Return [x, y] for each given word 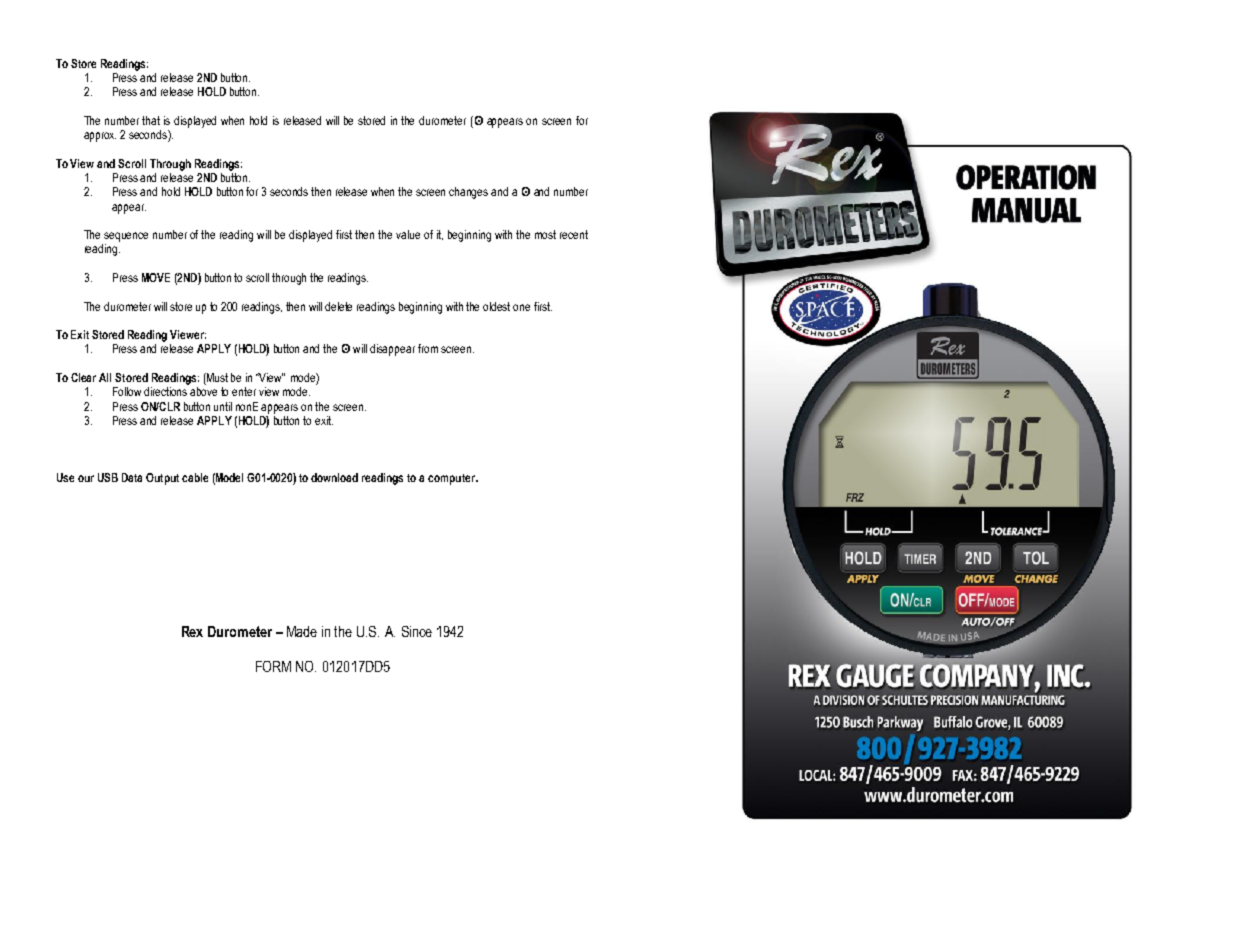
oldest [496, 306]
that [151, 120]
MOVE [156, 277]
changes [468, 193]
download [334, 477]
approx [100, 137]
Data [132, 477]
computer [452, 479]
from [428, 348]
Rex [192, 631]
